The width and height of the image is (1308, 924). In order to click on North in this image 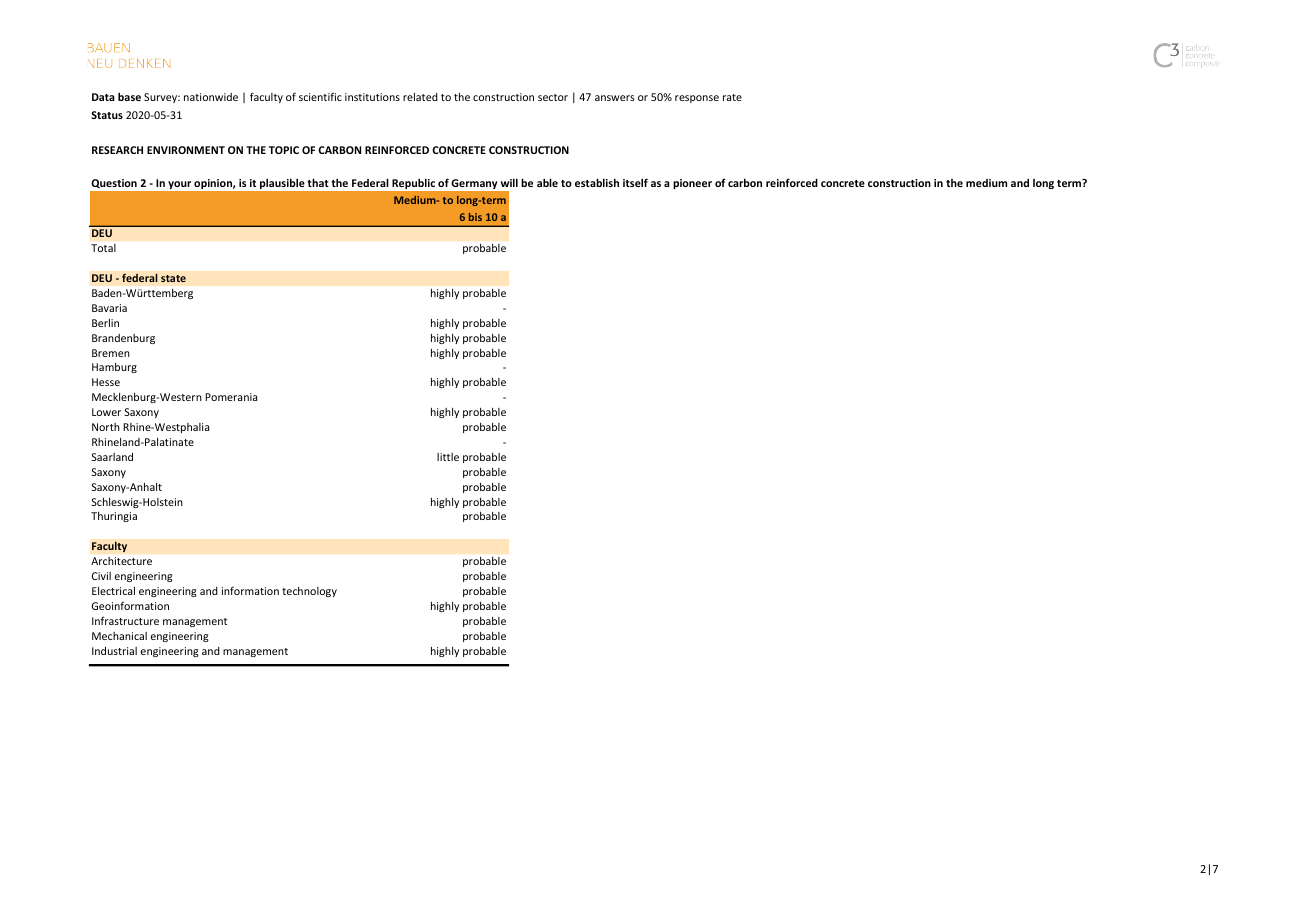, I will do `click(106, 427)`.
